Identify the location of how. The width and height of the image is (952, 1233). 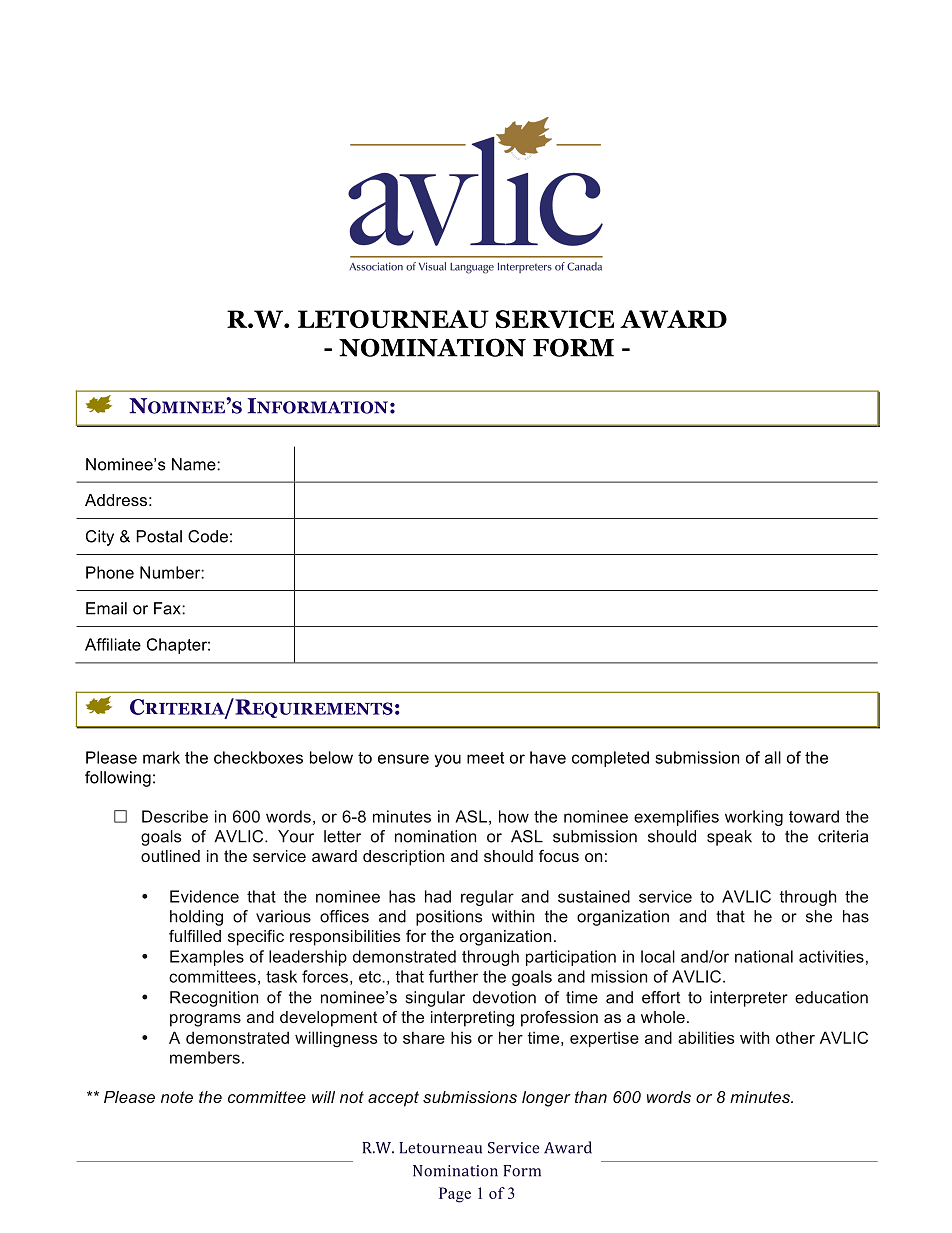
(514, 816).
